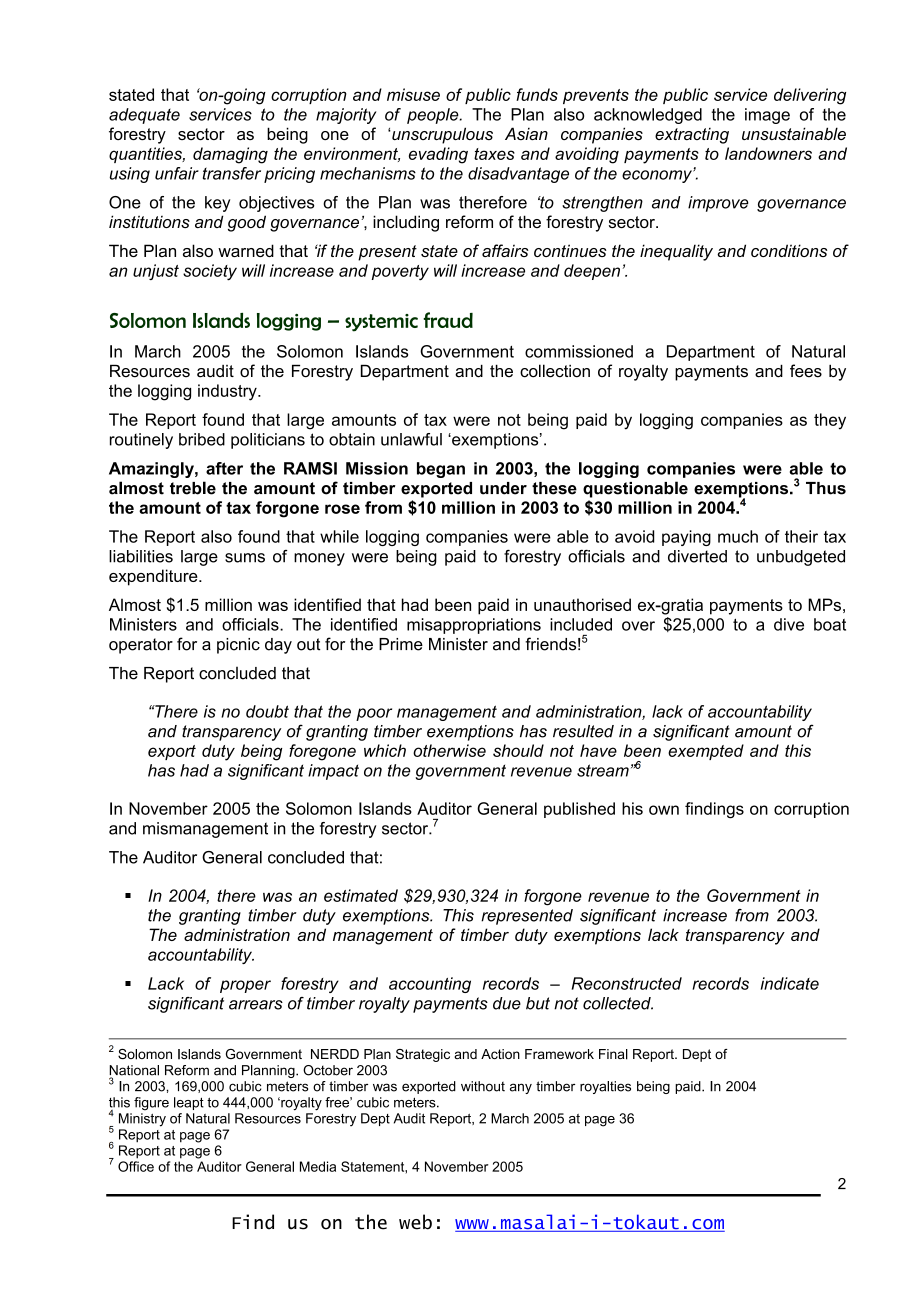 This screenshot has height=1308, width=924. What do you see at coordinates (605, 1087) in the screenshot?
I see `royalties` at bounding box center [605, 1087].
